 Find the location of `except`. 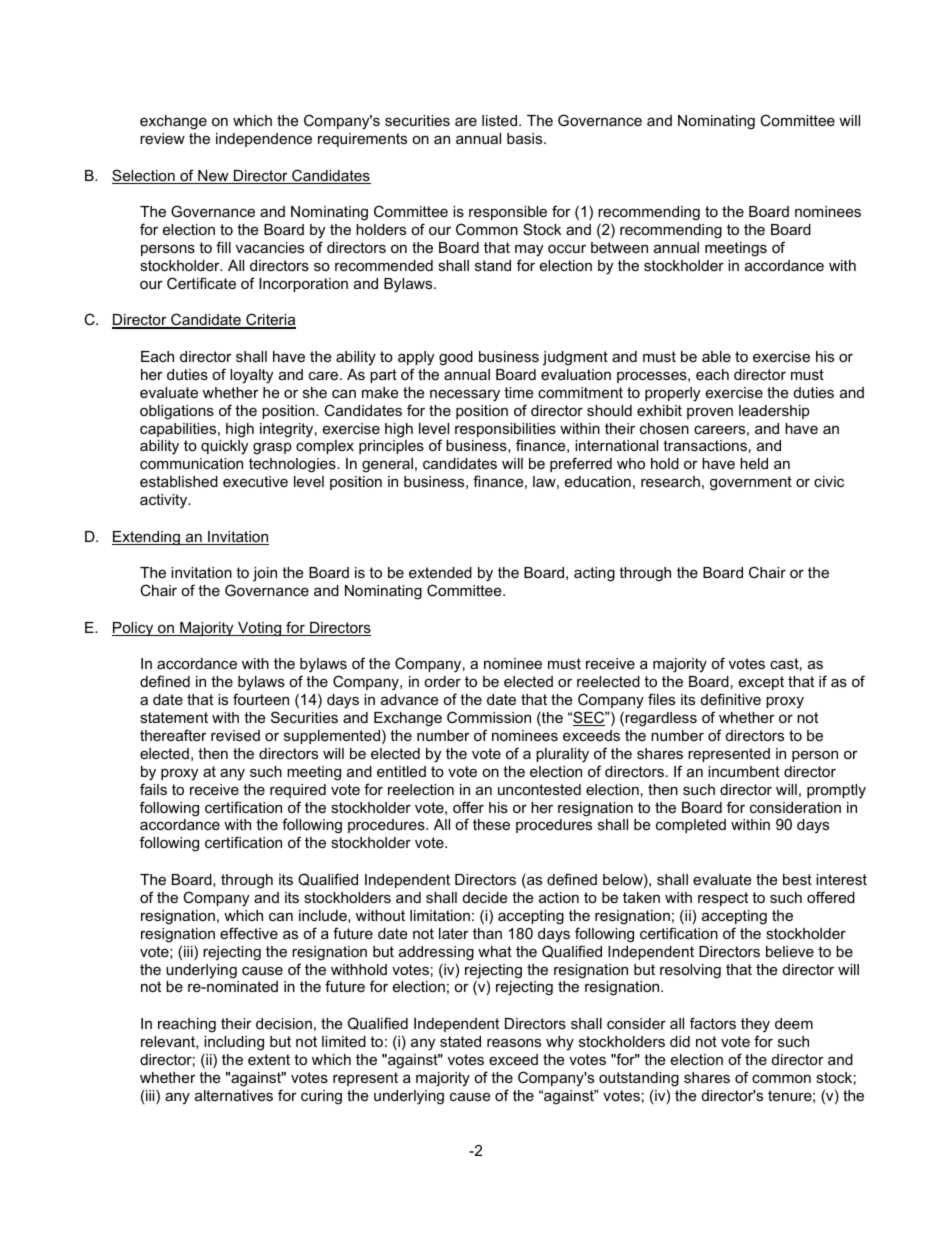

except is located at coordinates (761, 683).
